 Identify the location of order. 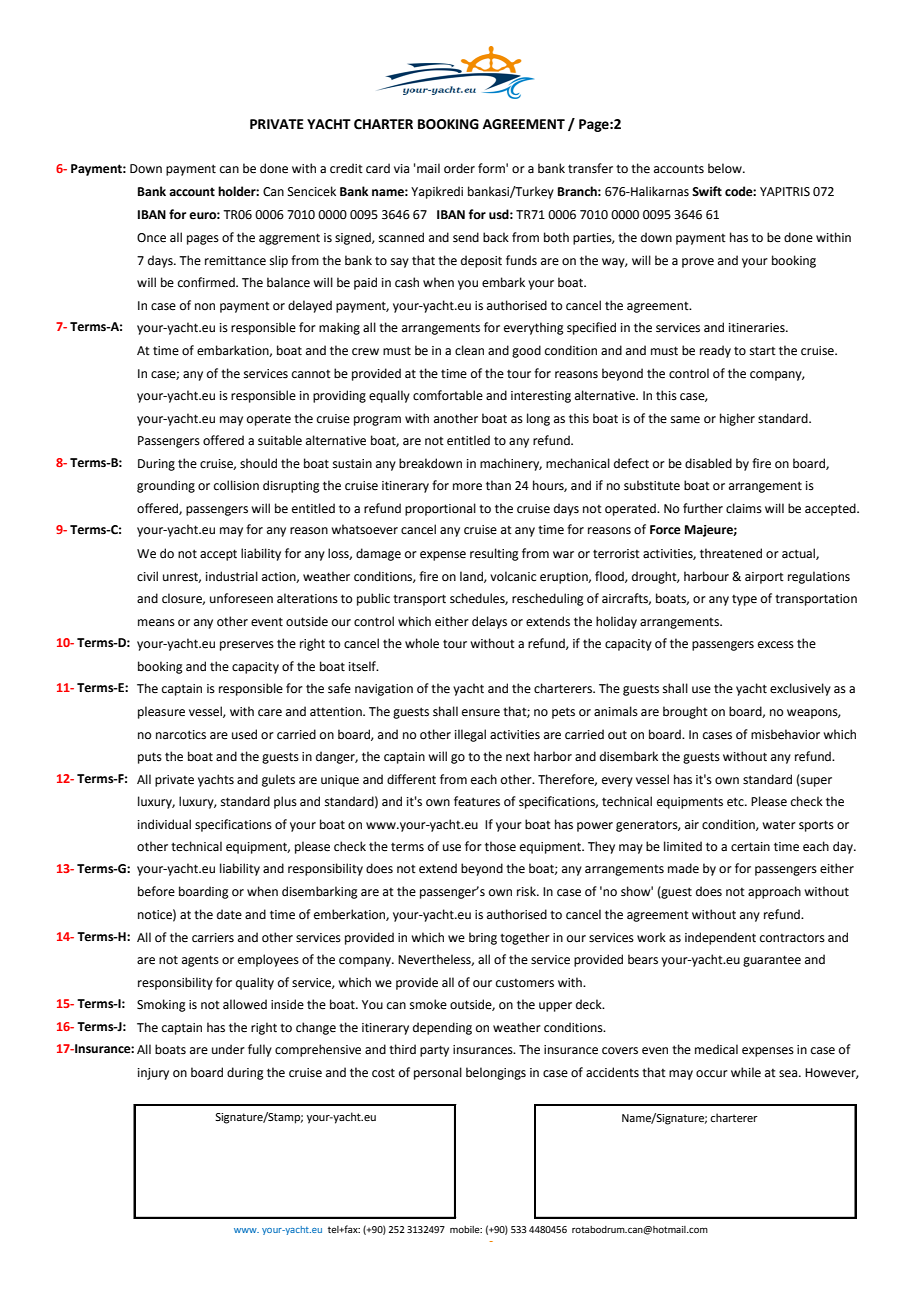
(459, 168).
